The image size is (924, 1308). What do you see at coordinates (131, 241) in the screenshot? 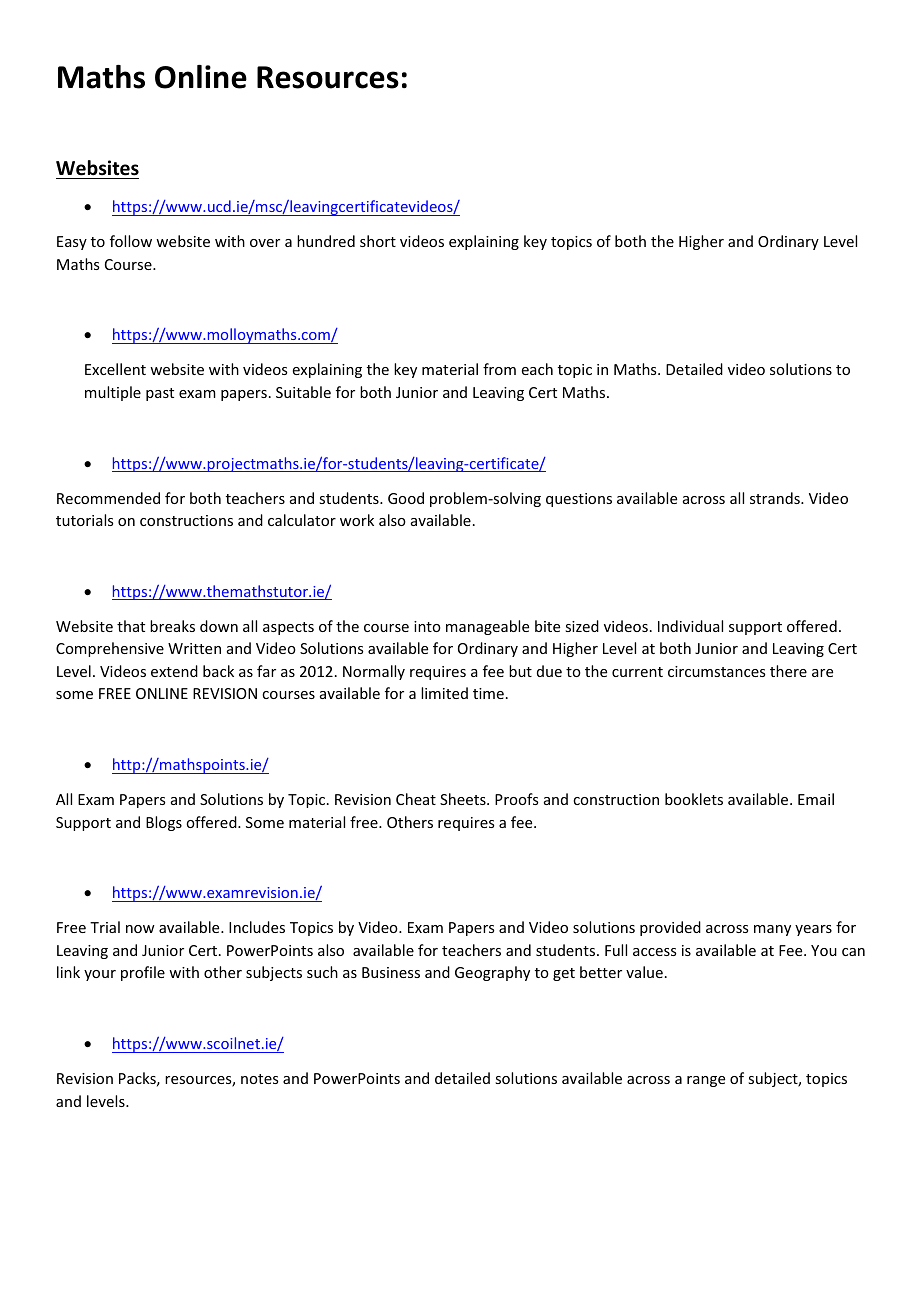
I see `follow` at bounding box center [131, 241].
